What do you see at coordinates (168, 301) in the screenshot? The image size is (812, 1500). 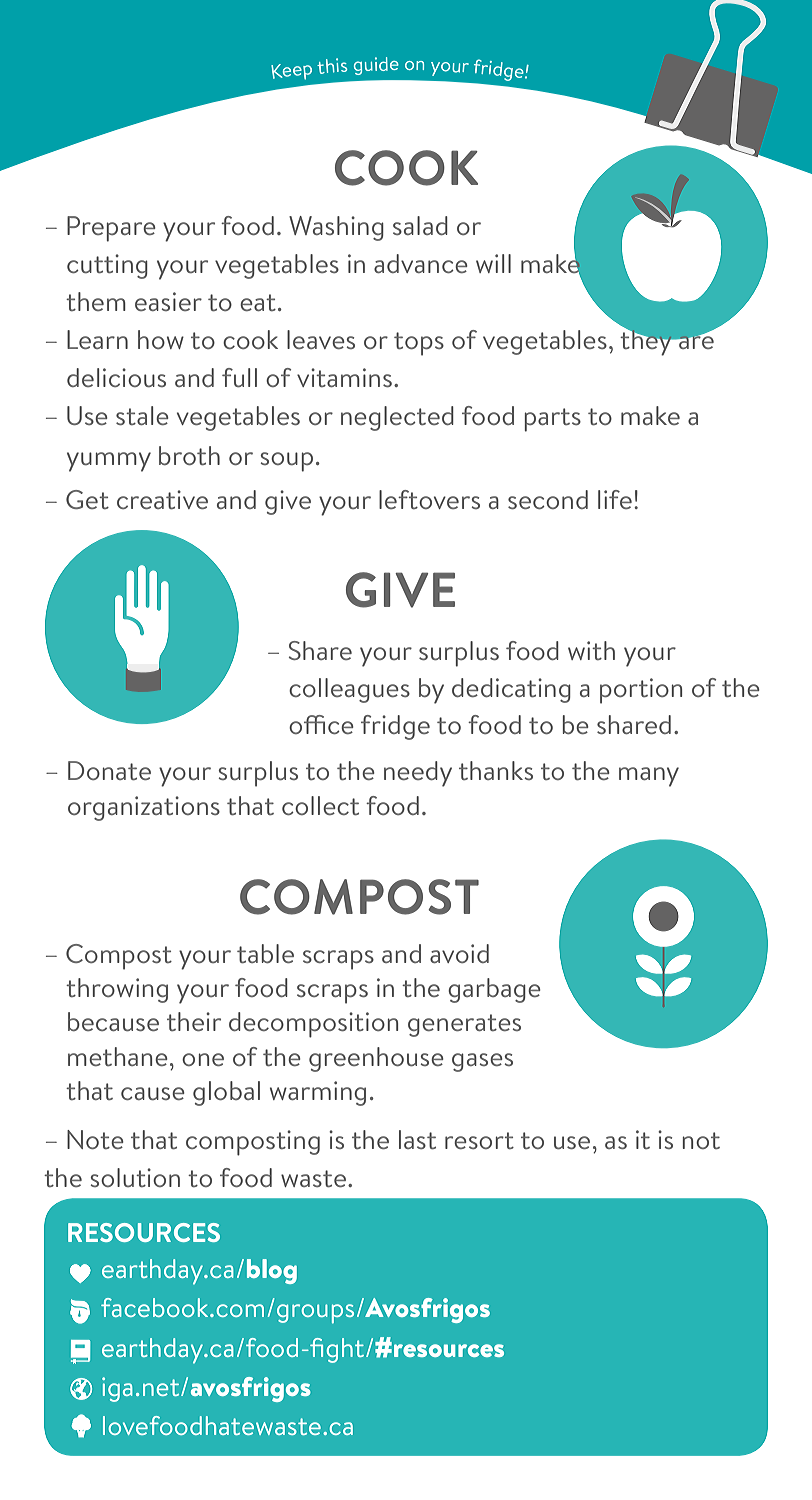 I see `easier` at bounding box center [168, 301].
